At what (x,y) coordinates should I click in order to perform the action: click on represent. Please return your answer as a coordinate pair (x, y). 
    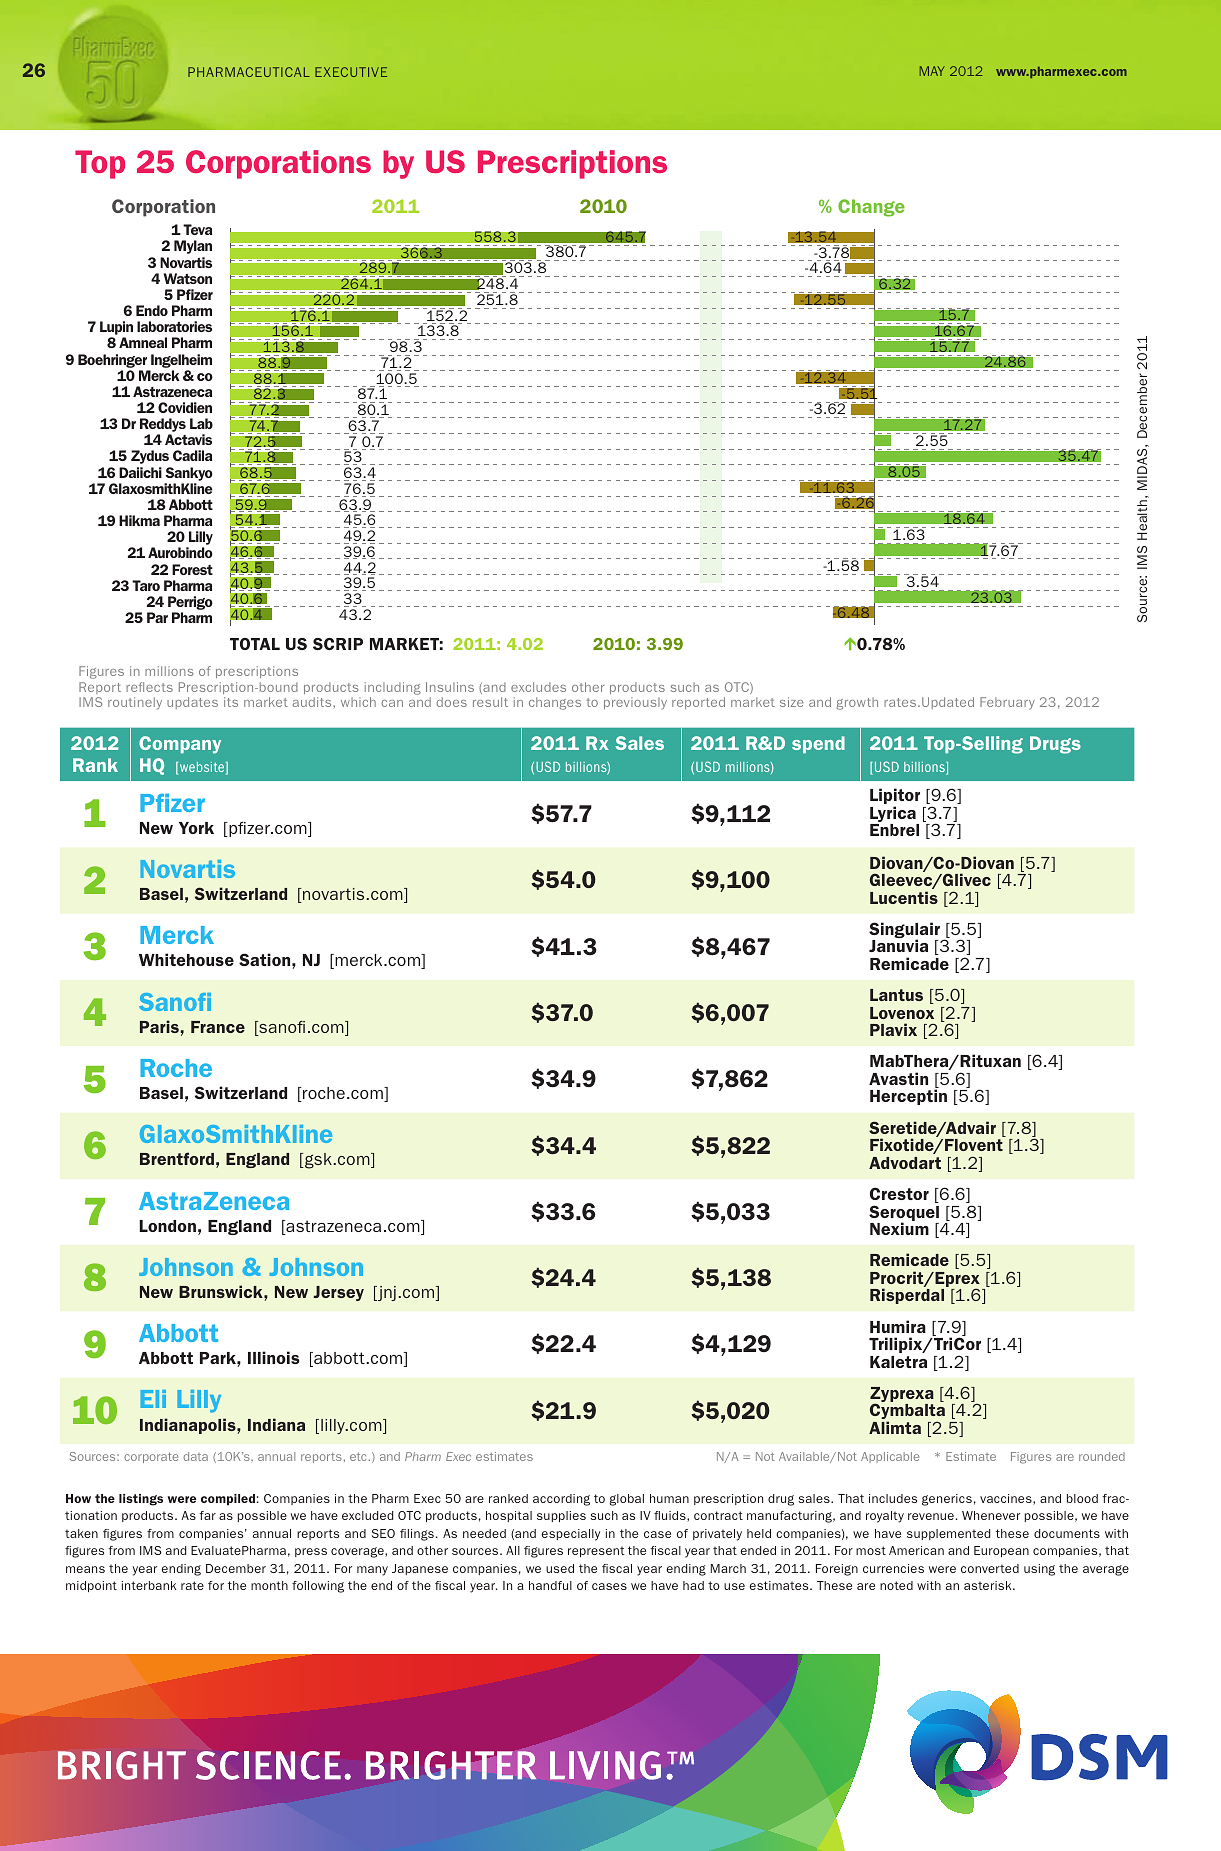
    Looking at the image, I should click on (596, 1552).
